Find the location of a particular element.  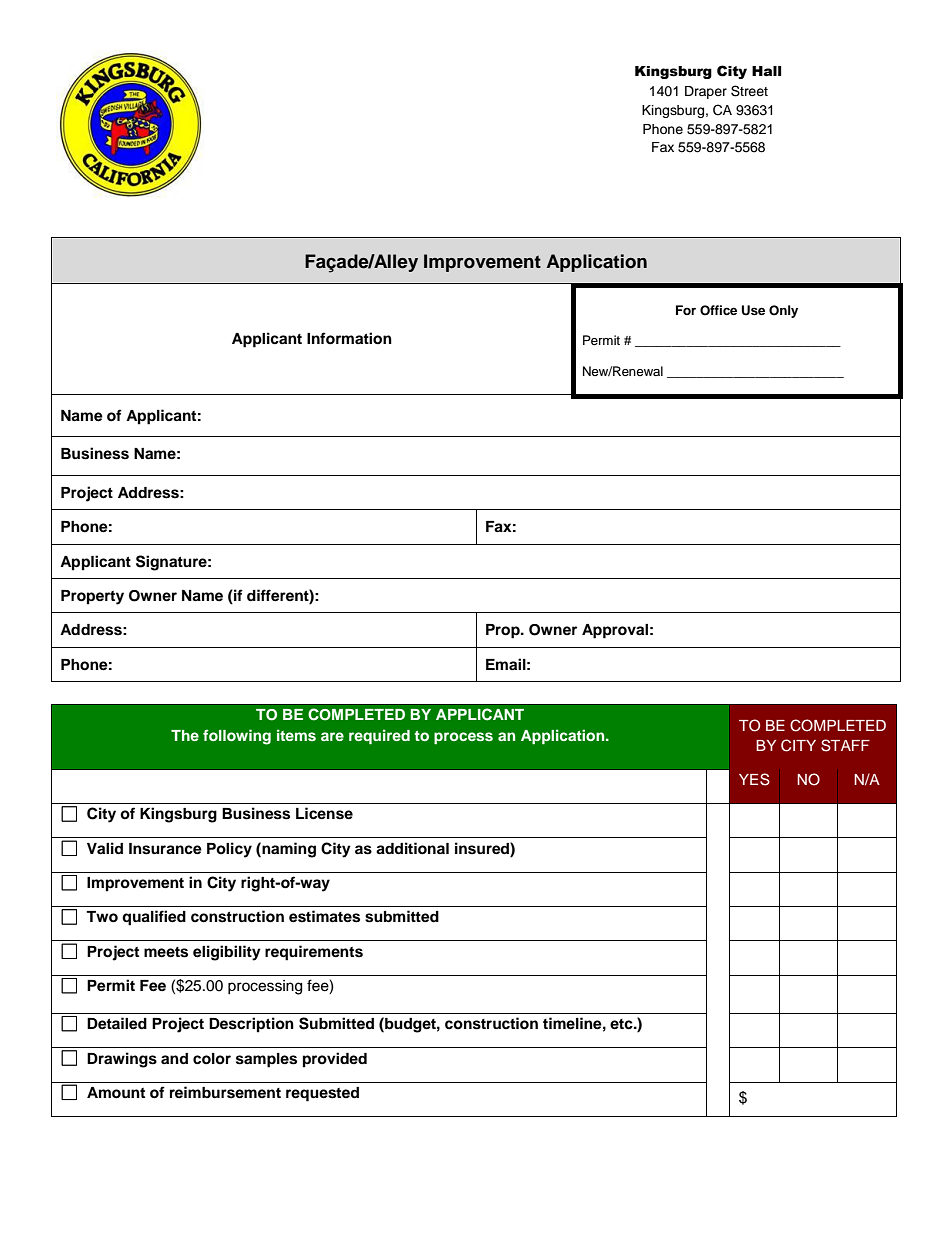

YES is located at coordinates (754, 779).
